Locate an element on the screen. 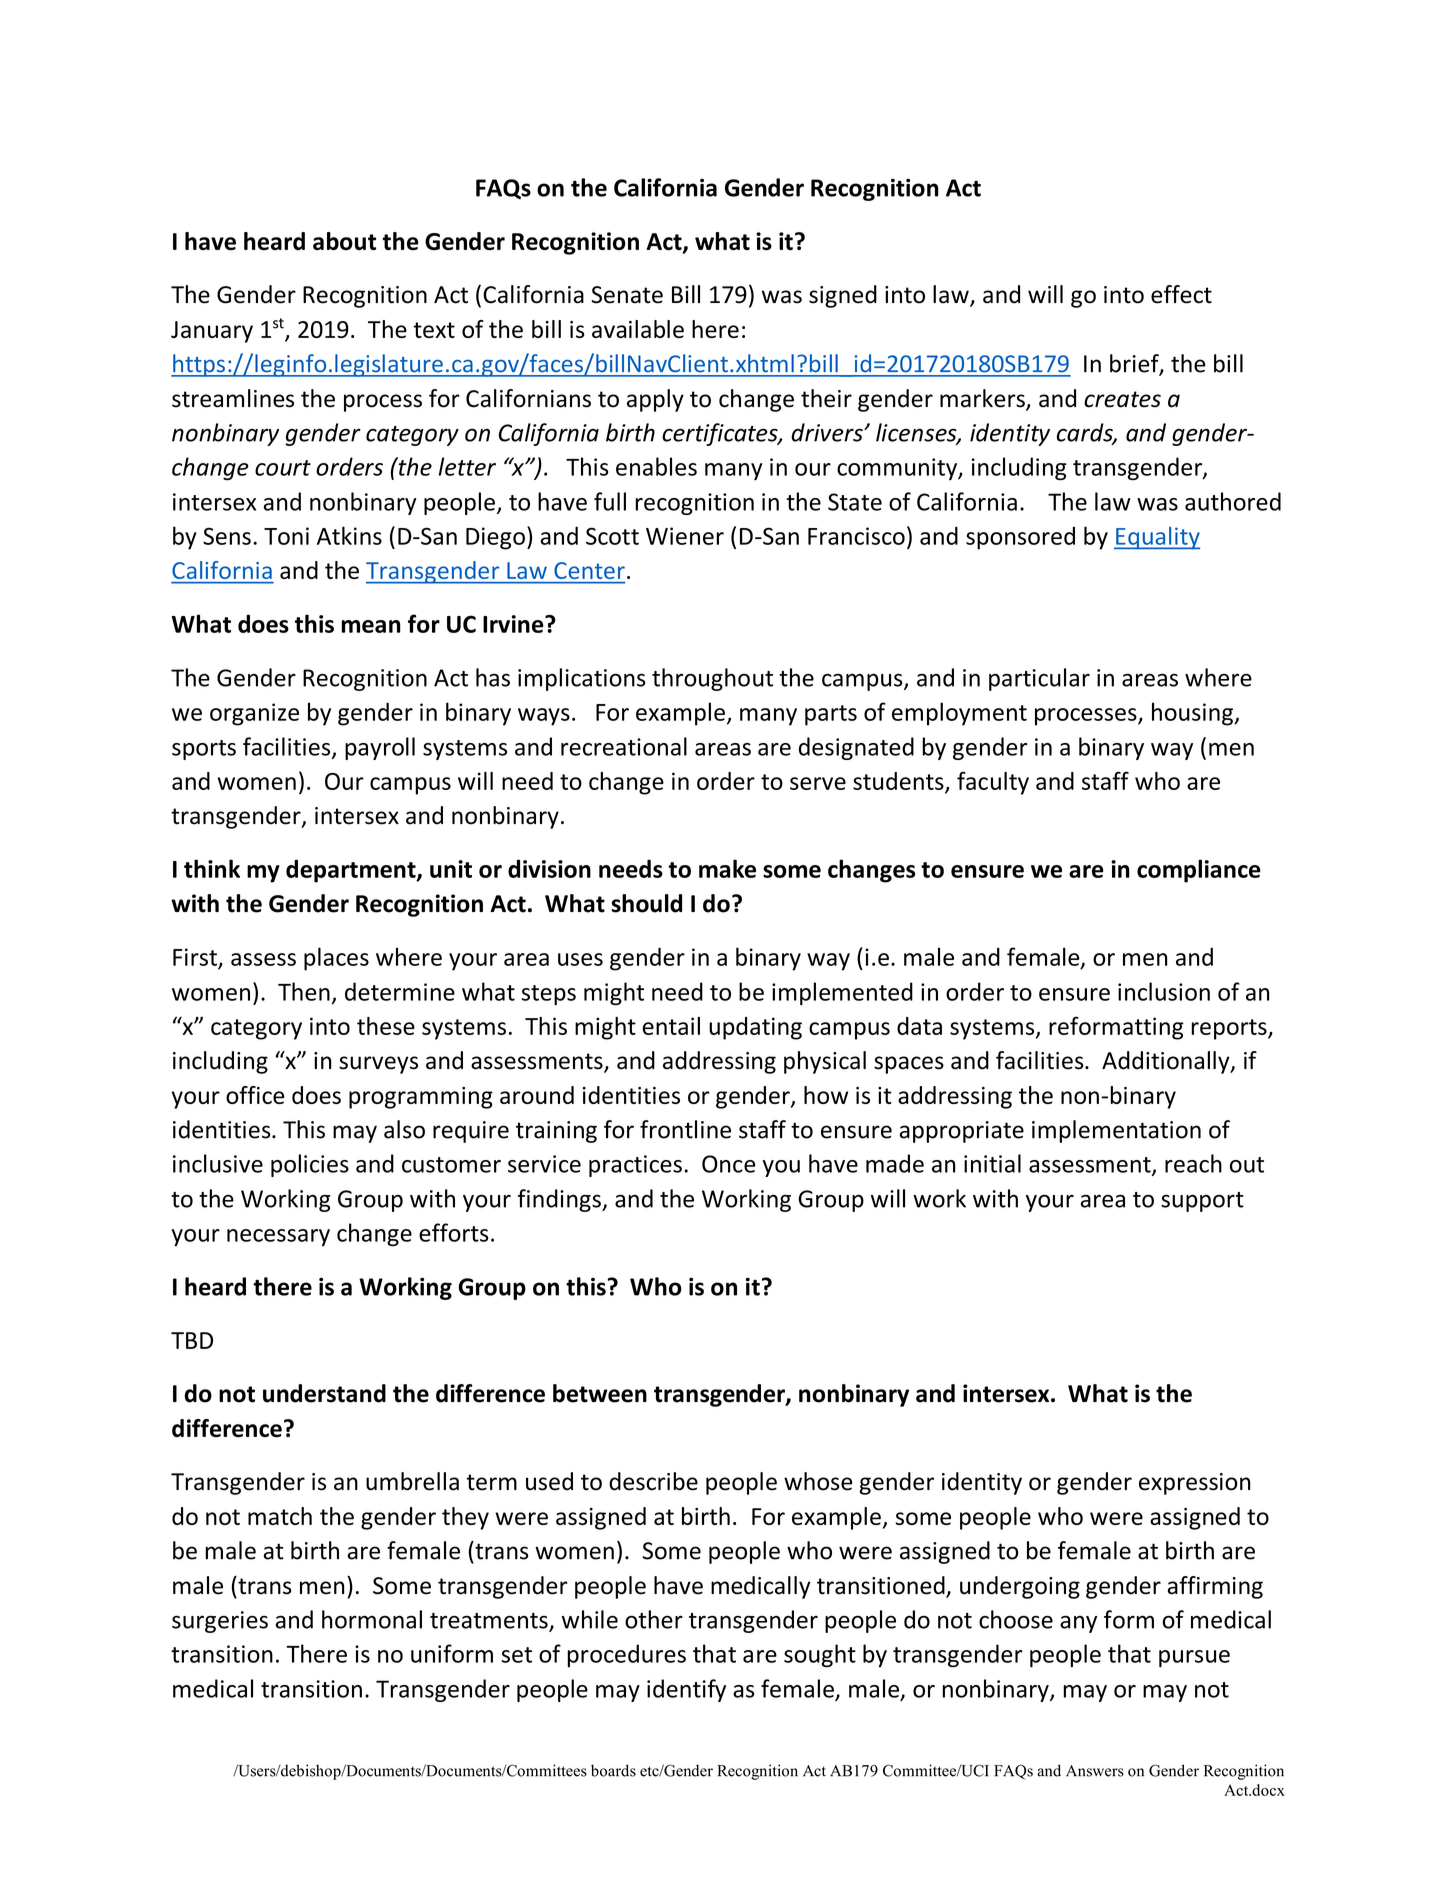 The width and height of the screenshot is (1456, 1885). recreational is located at coordinates (624, 746).
